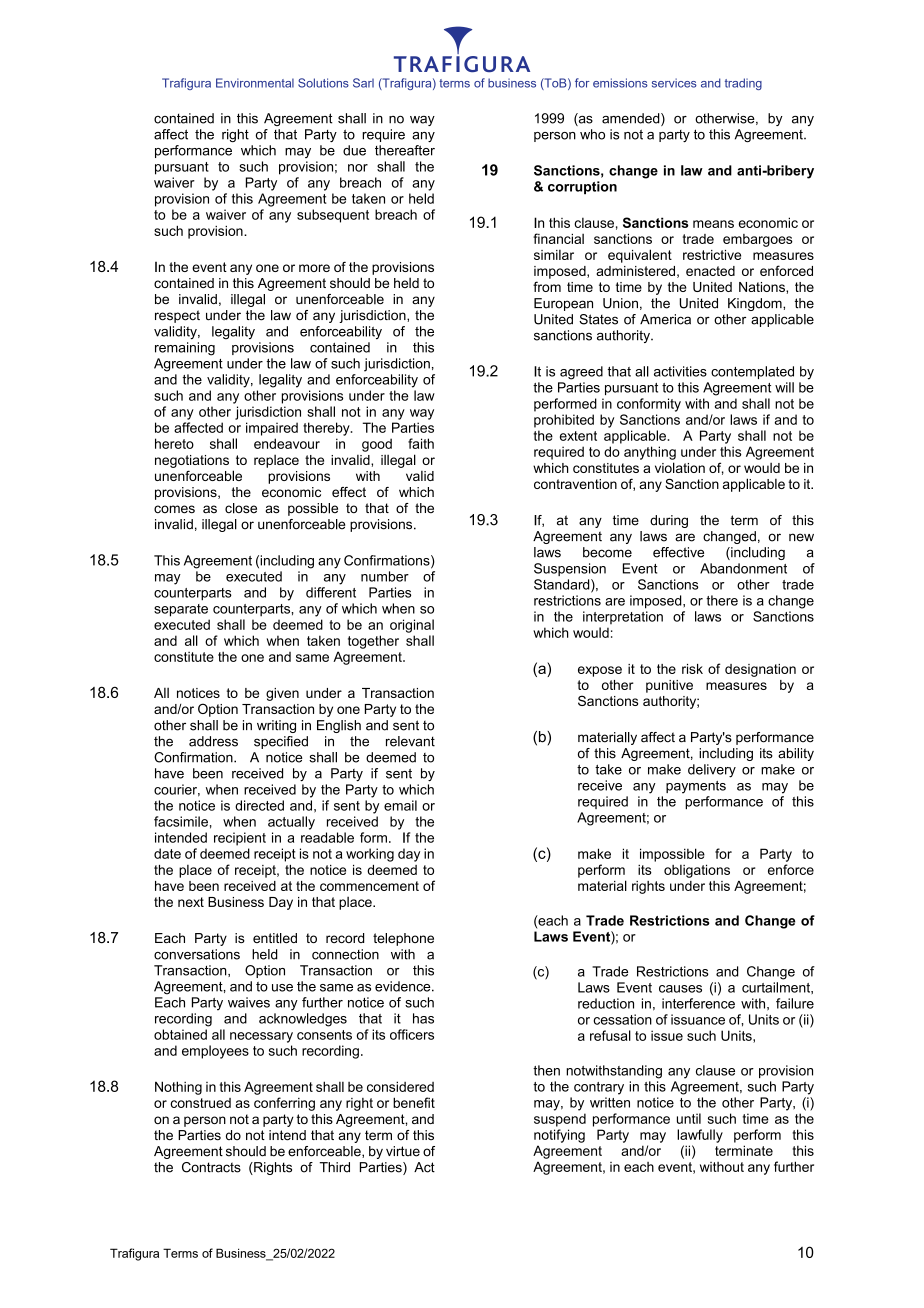 This document has width=924, height=1308. I want to click on risk, so click(692, 669).
